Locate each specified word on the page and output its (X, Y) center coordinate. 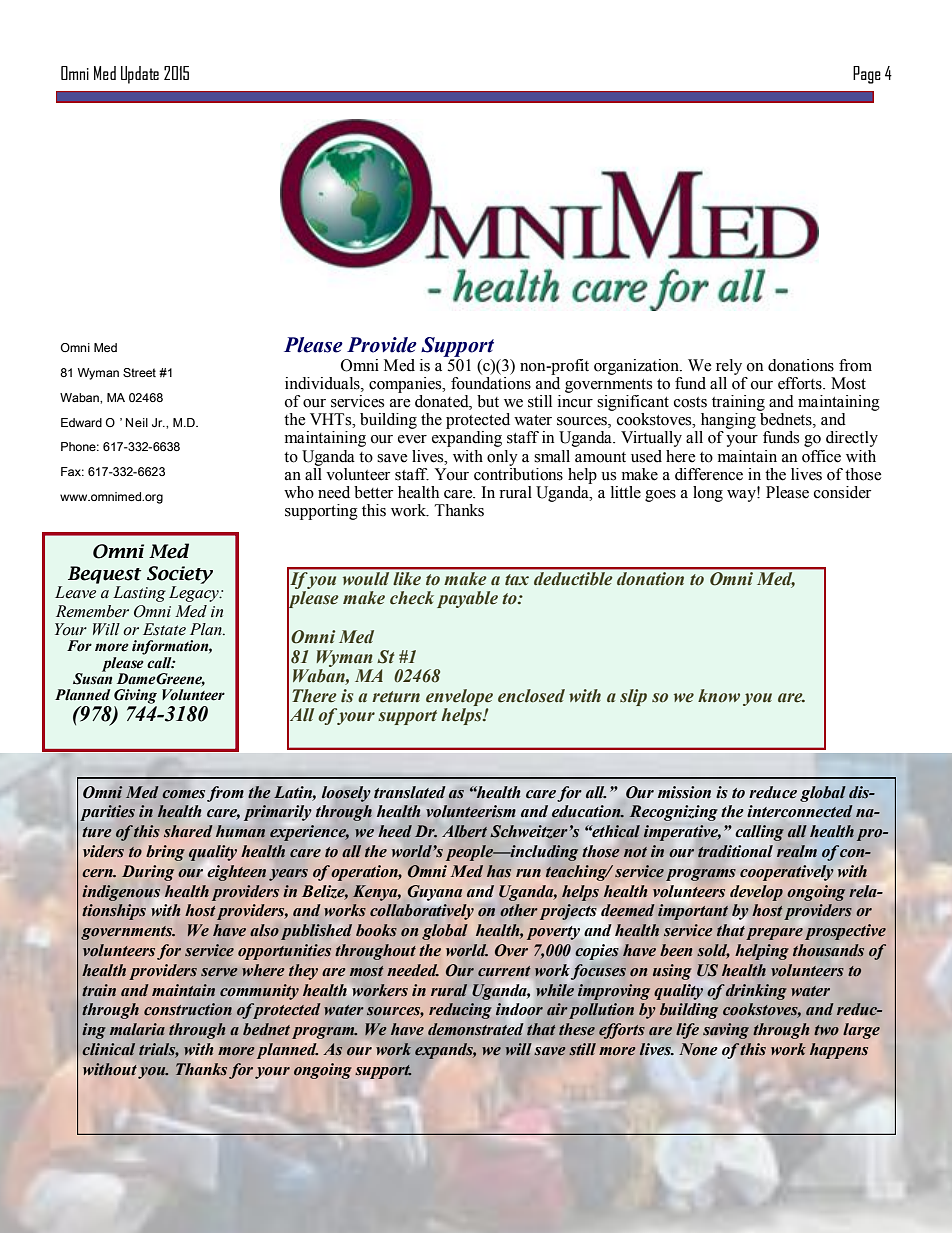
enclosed (531, 696)
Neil (137, 422)
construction (188, 1009)
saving (726, 1031)
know (719, 696)
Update (140, 75)
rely (729, 367)
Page (867, 75)
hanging (728, 421)
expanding (467, 439)
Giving (135, 696)
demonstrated (475, 1028)
